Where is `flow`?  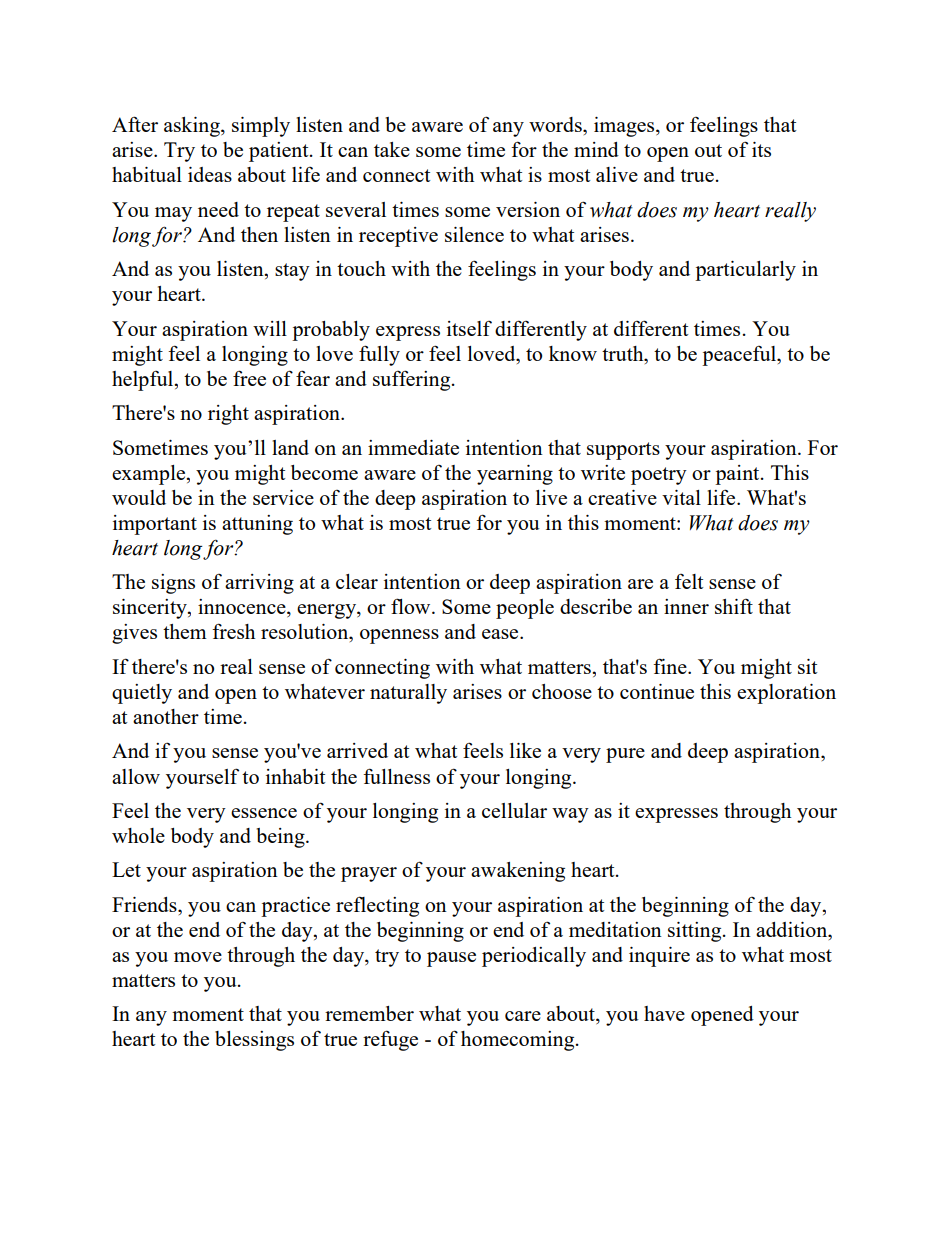 flow is located at coordinates (412, 606).
